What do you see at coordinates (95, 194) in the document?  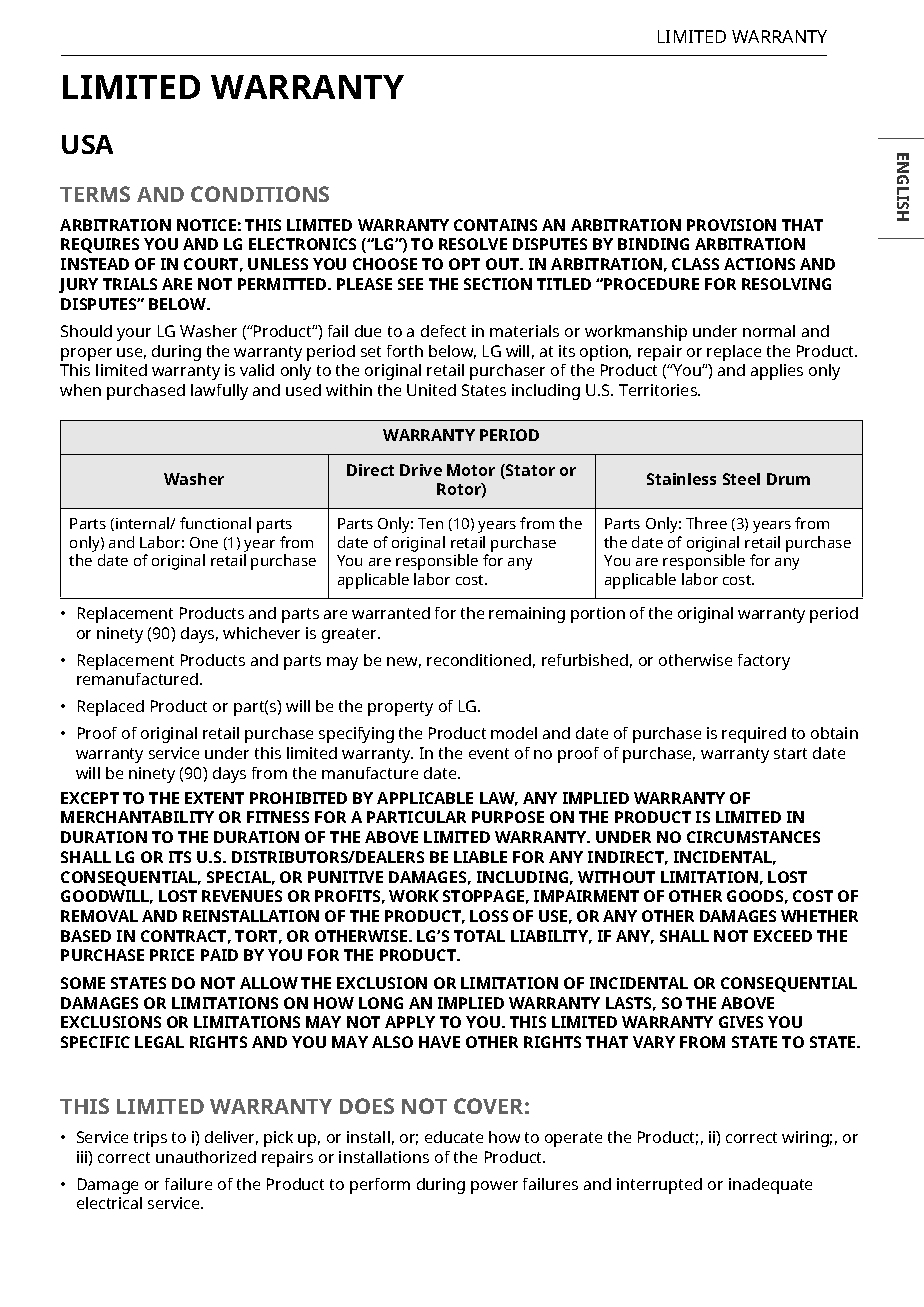 I see `TERMS` at bounding box center [95, 194].
